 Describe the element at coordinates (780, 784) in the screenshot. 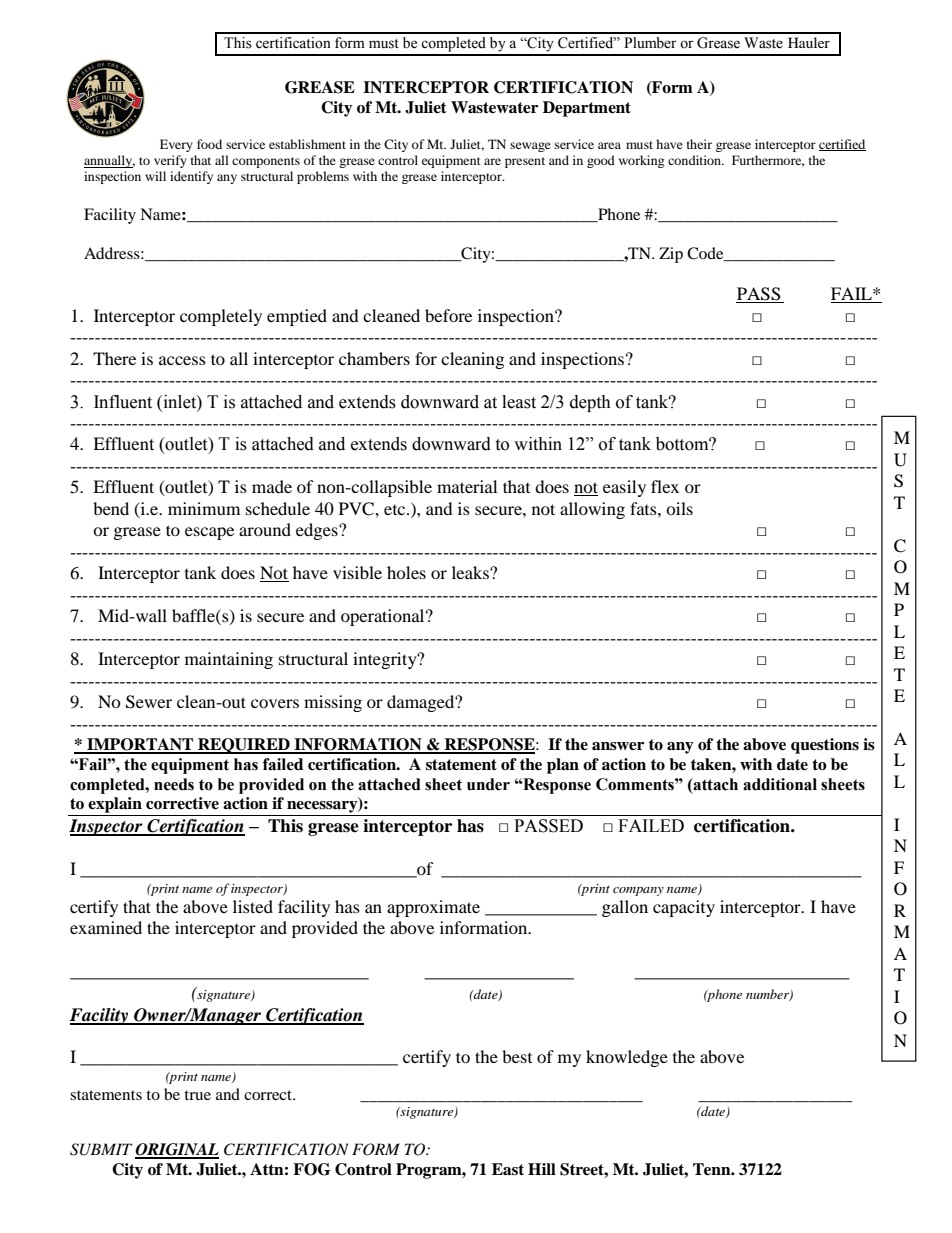

I see `additional` at that location.
